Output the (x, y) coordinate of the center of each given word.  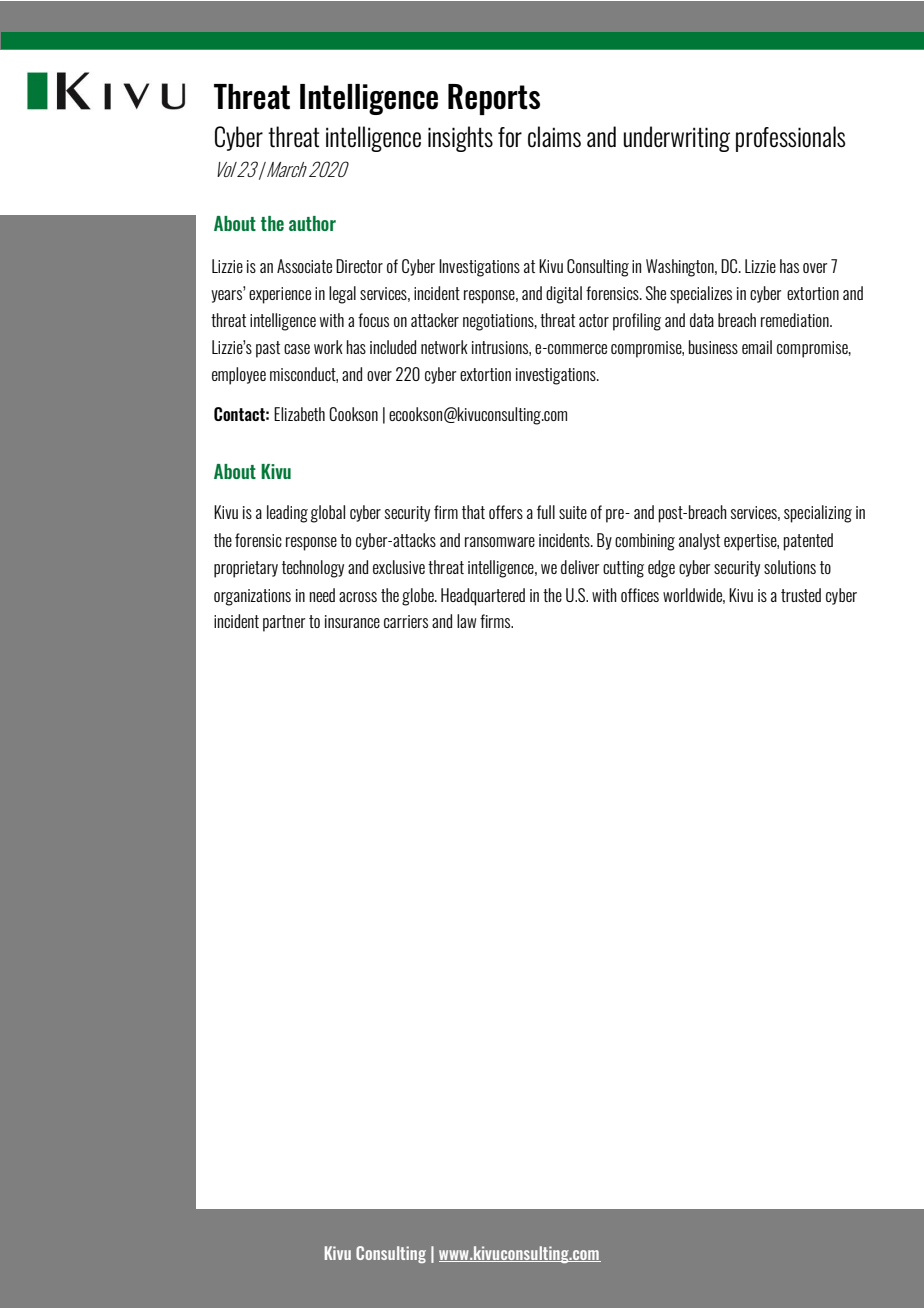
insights (460, 139)
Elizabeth (299, 414)
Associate (304, 266)
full (546, 512)
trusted (801, 595)
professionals (790, 139)
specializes (701, 295)
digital (564, 295)
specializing (818, 514)
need (322, 595)
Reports (494, 99)
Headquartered (483, 597)
